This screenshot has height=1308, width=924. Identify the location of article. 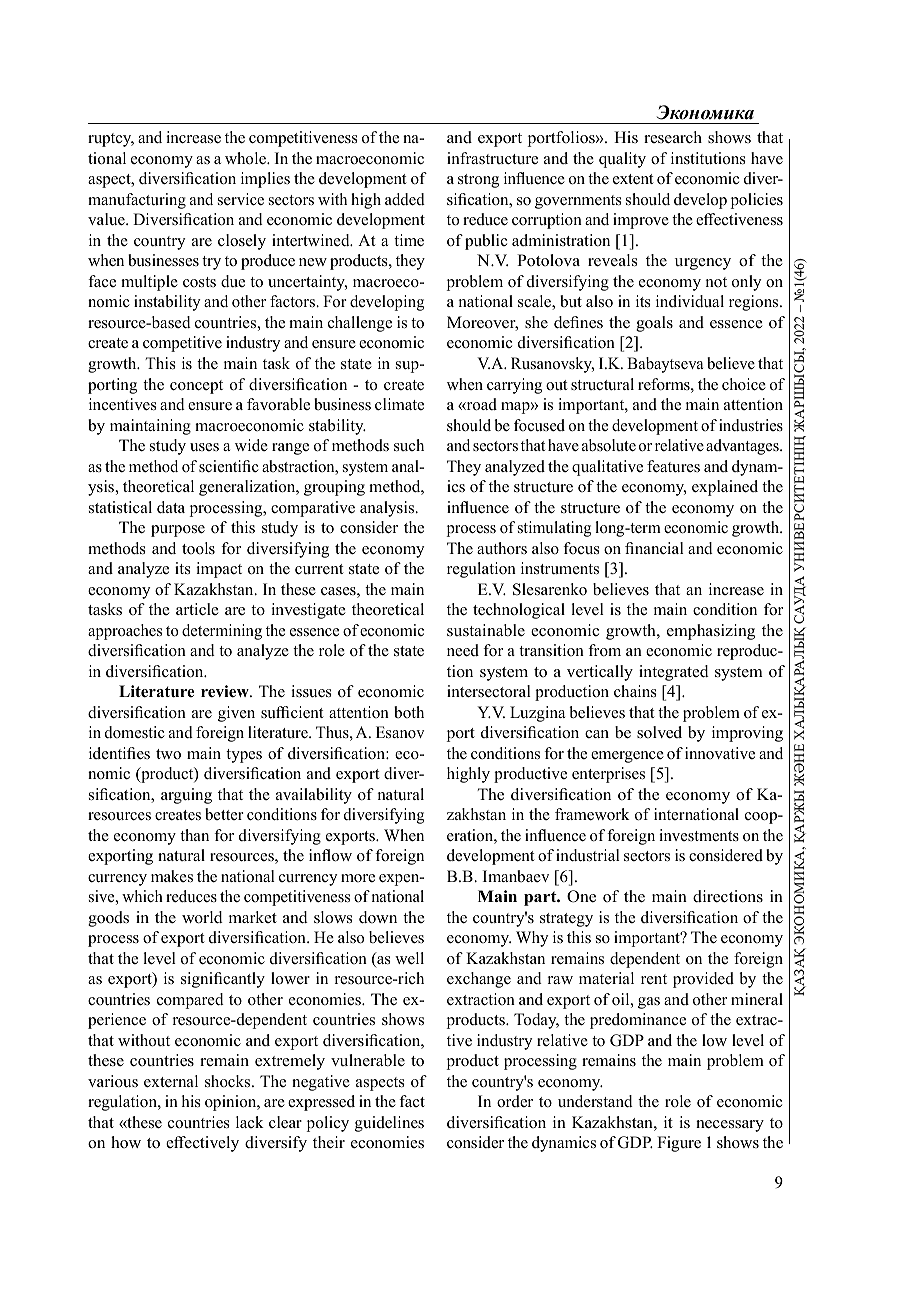
(197, 609).
